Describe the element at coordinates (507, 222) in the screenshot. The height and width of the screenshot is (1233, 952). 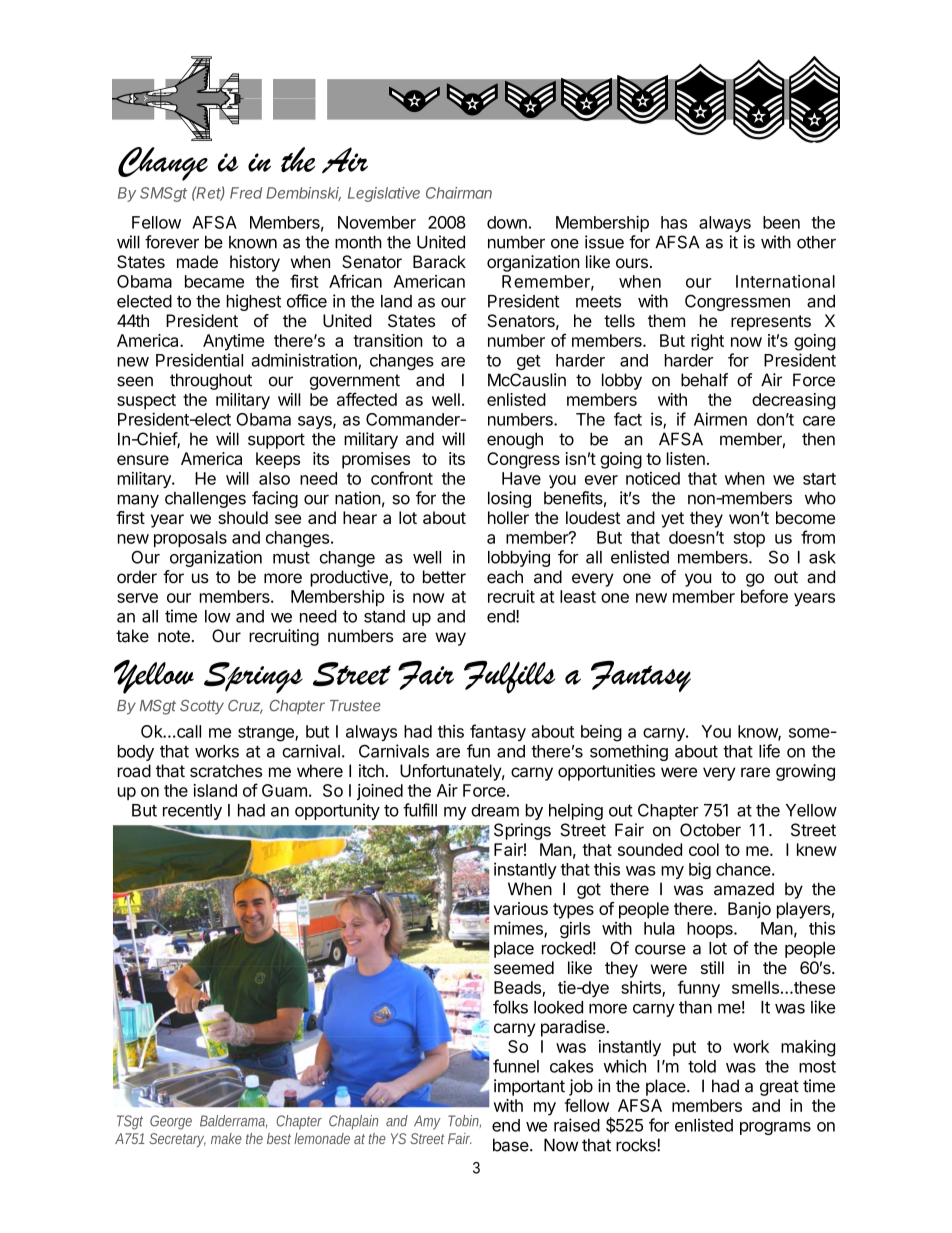
I see `down` at that location.
